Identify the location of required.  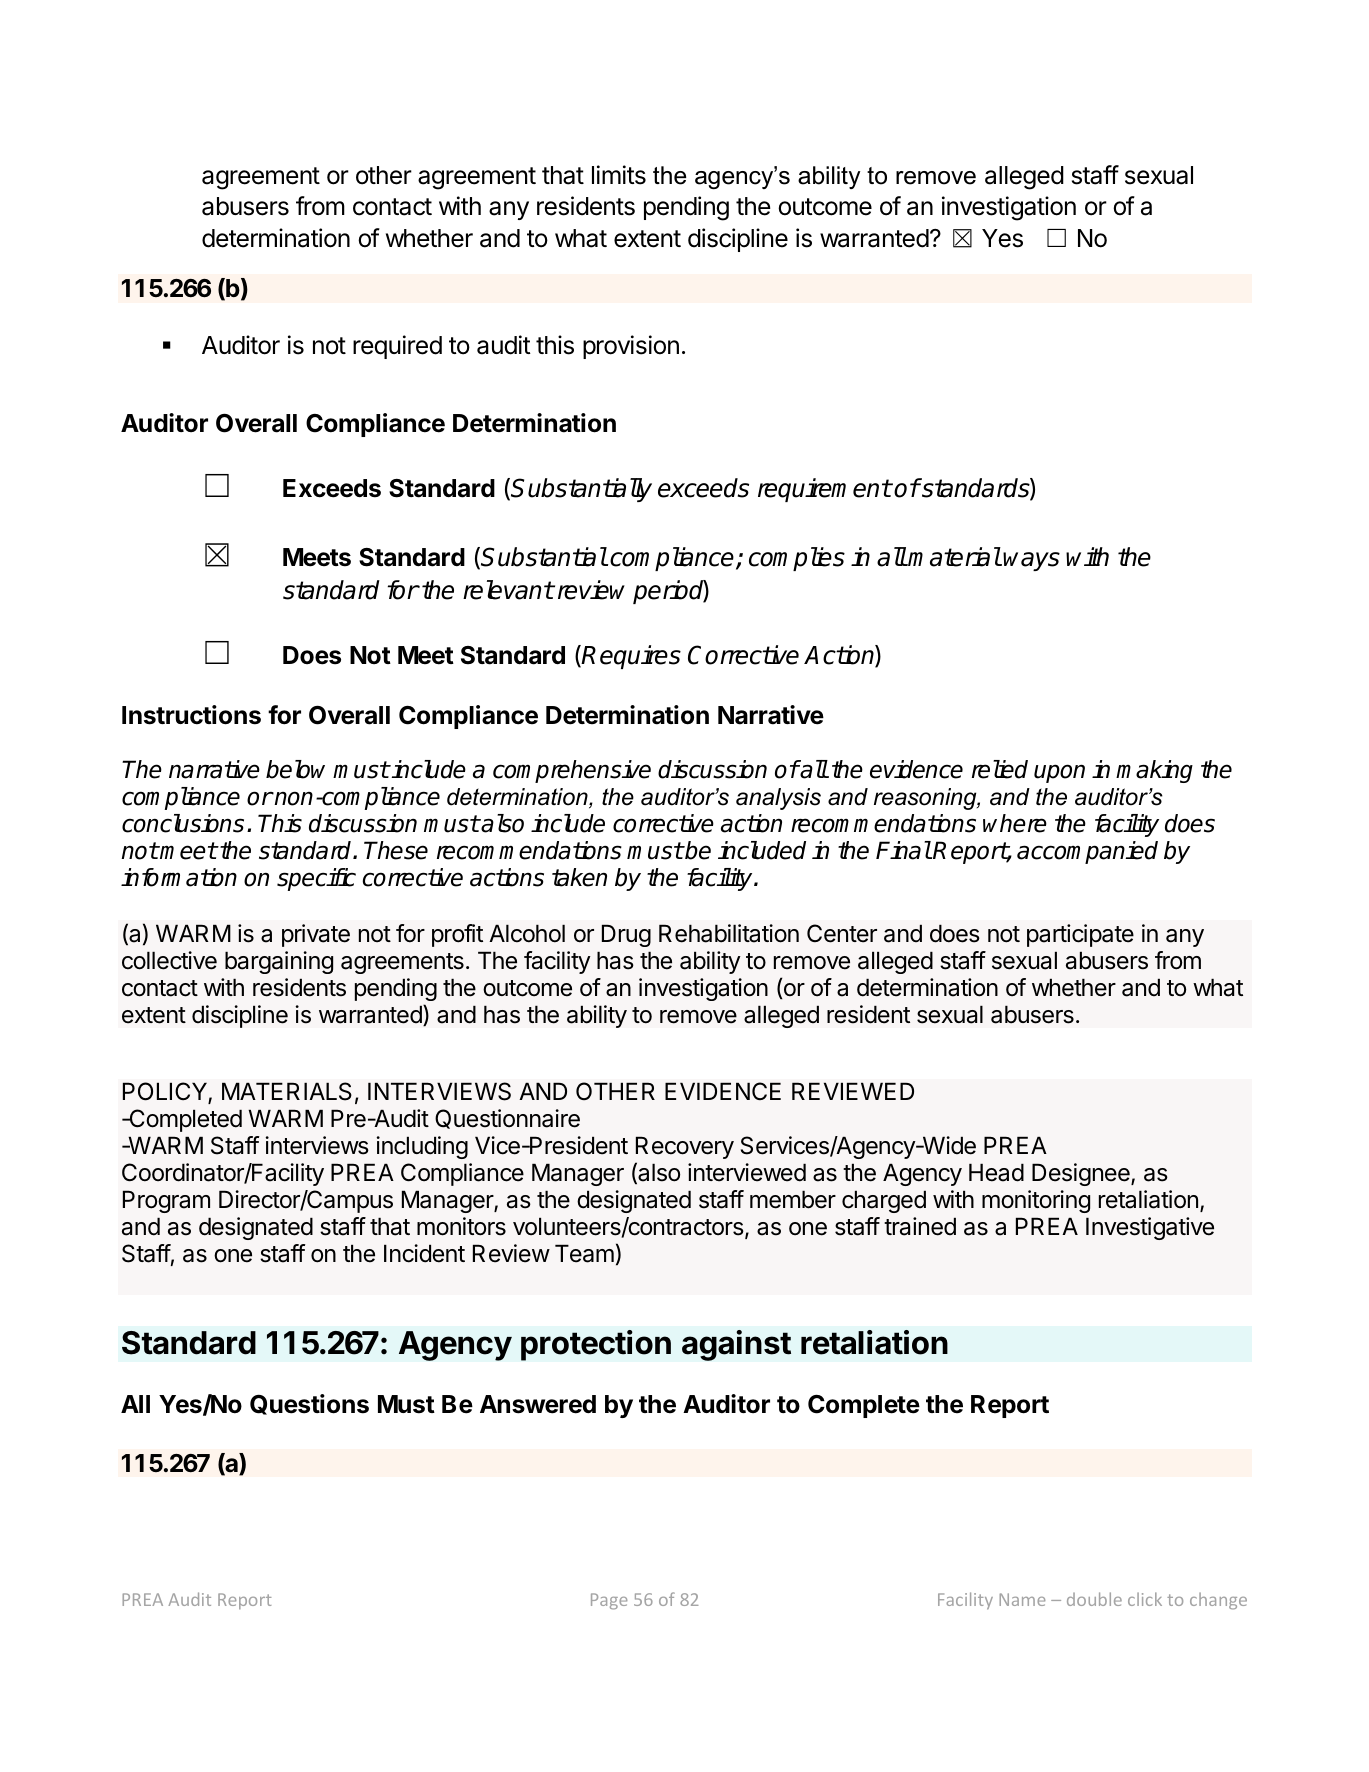
(397, 347).
